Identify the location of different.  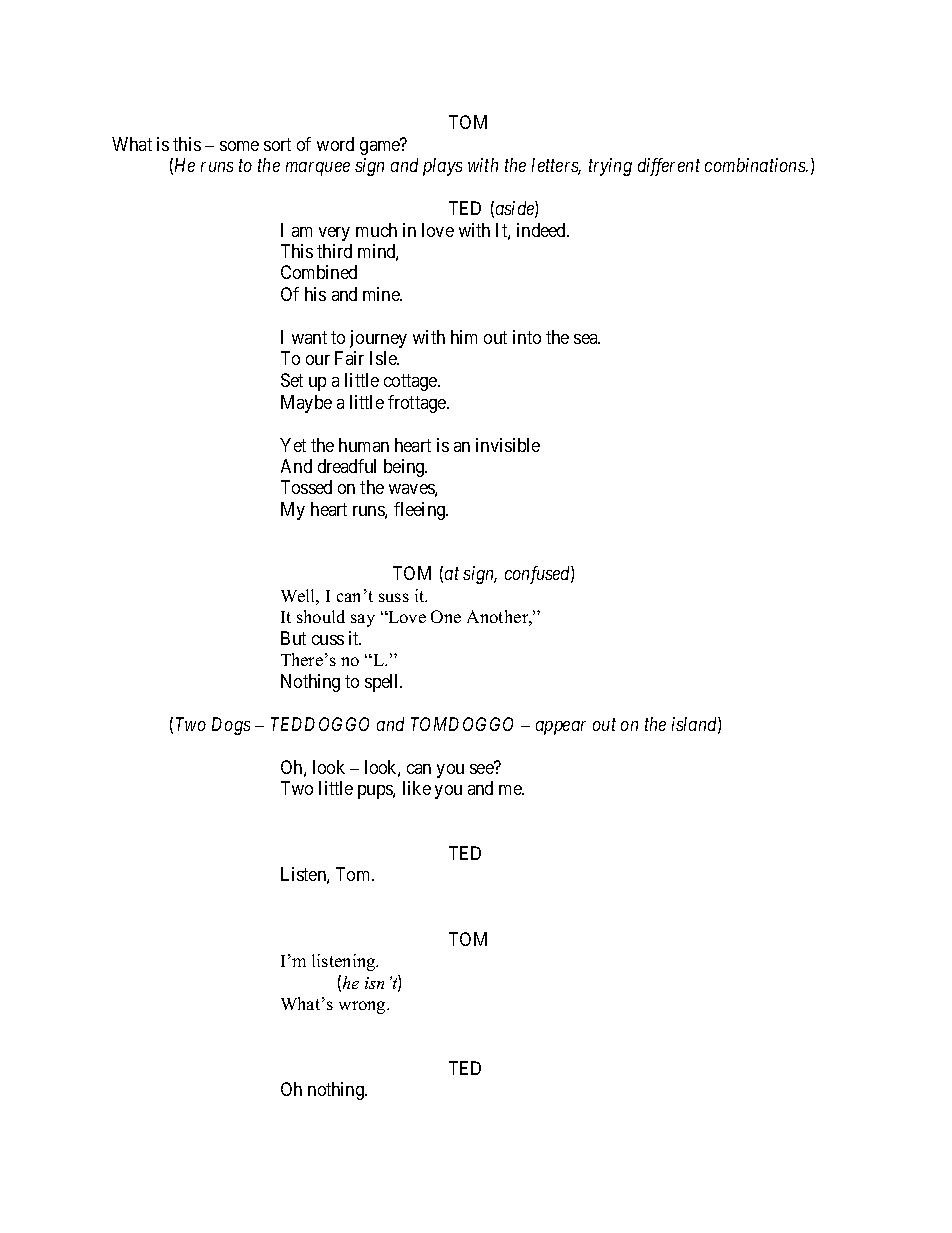
(669, 167).
